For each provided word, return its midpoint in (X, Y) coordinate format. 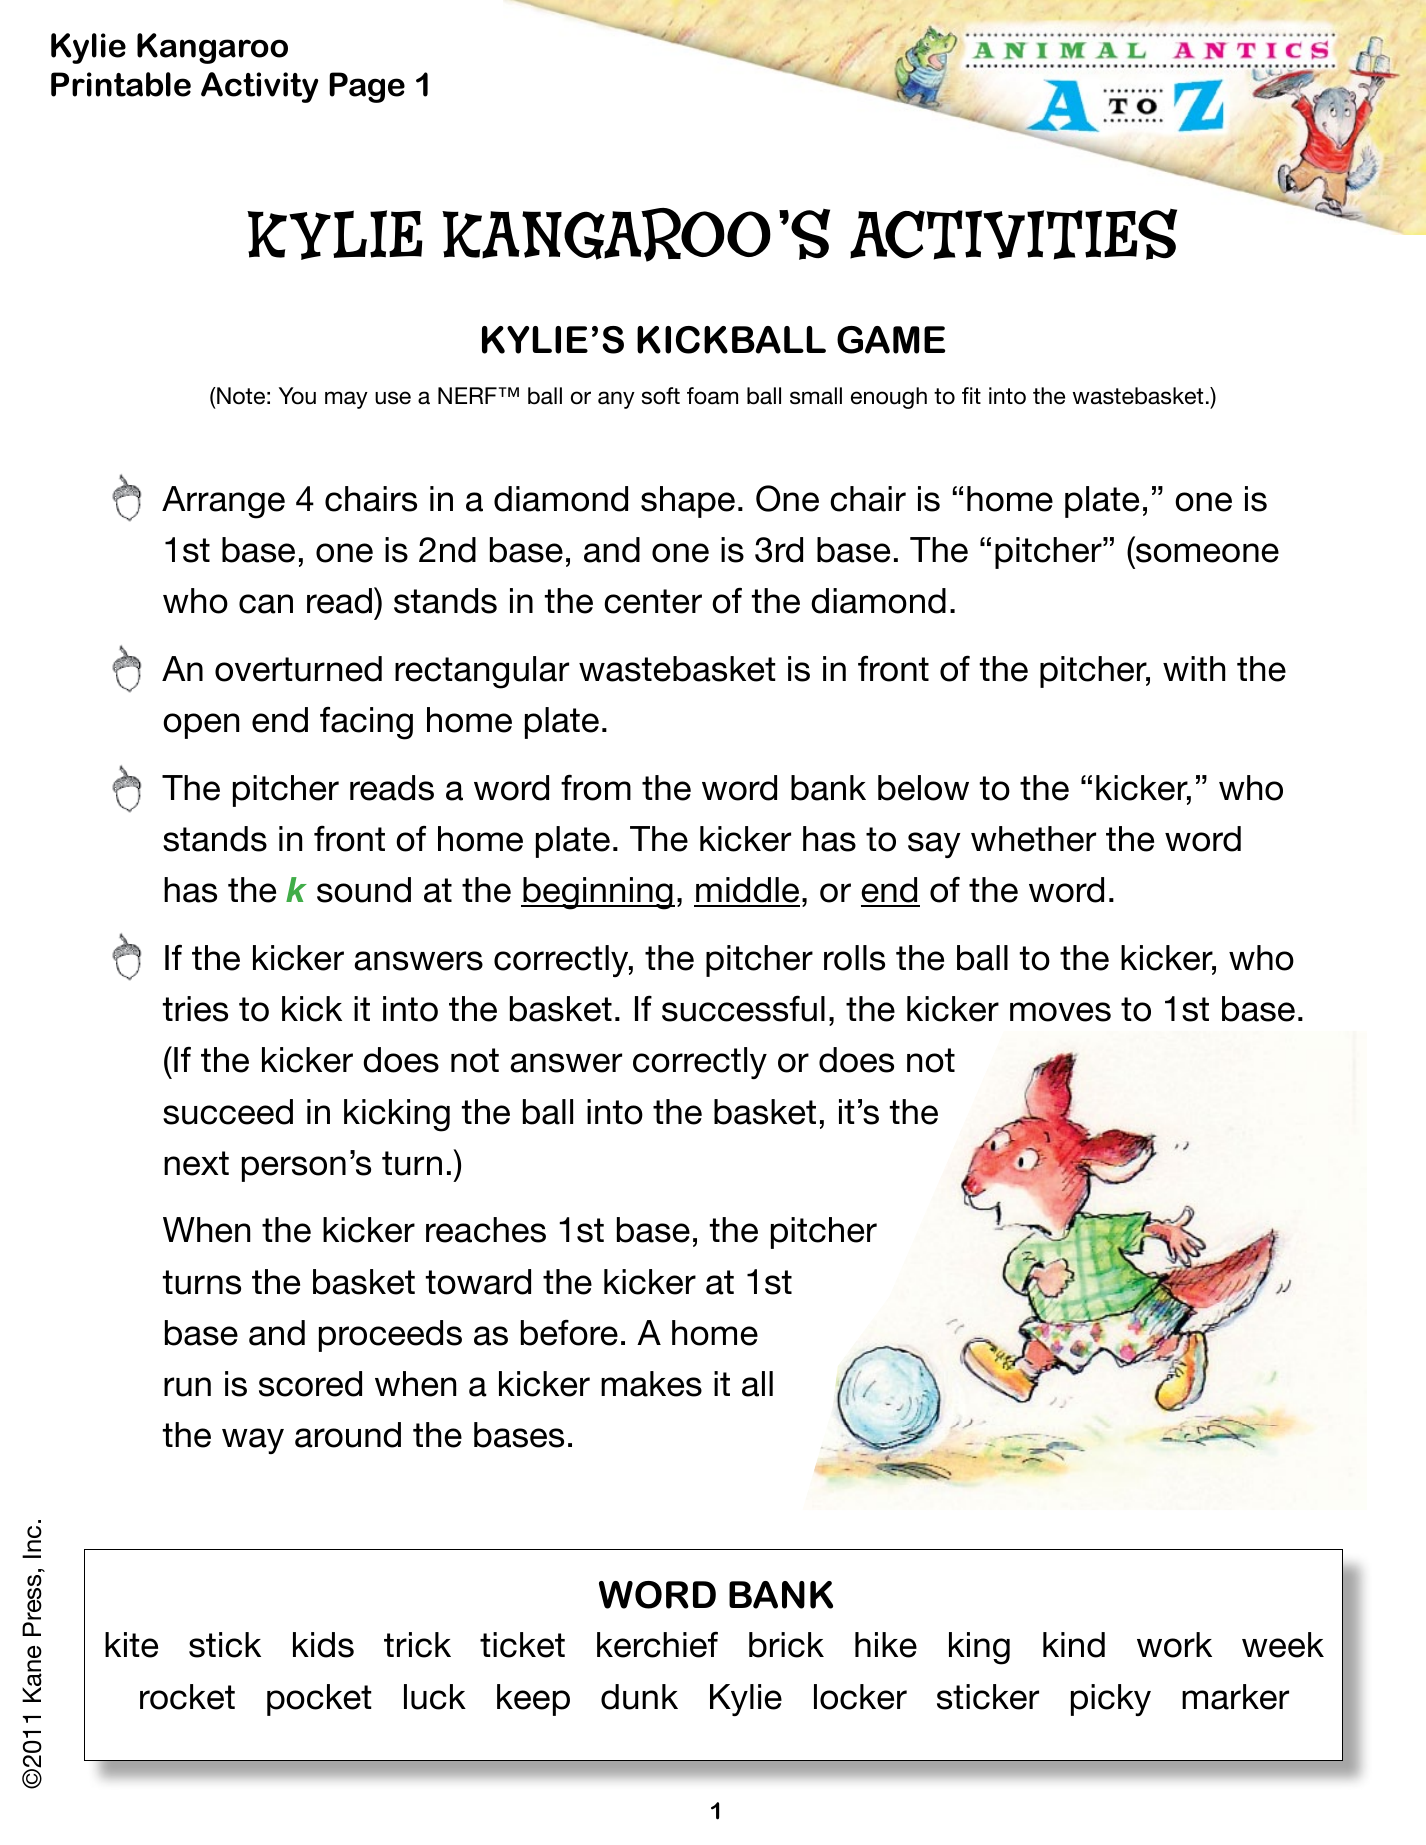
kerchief (657, 1645)
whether (1033, 839)
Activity (260, 87)
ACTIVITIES (1013, 234)
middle (747, 891)
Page (367, 87)
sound (364, 890)
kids (323, 1645)
